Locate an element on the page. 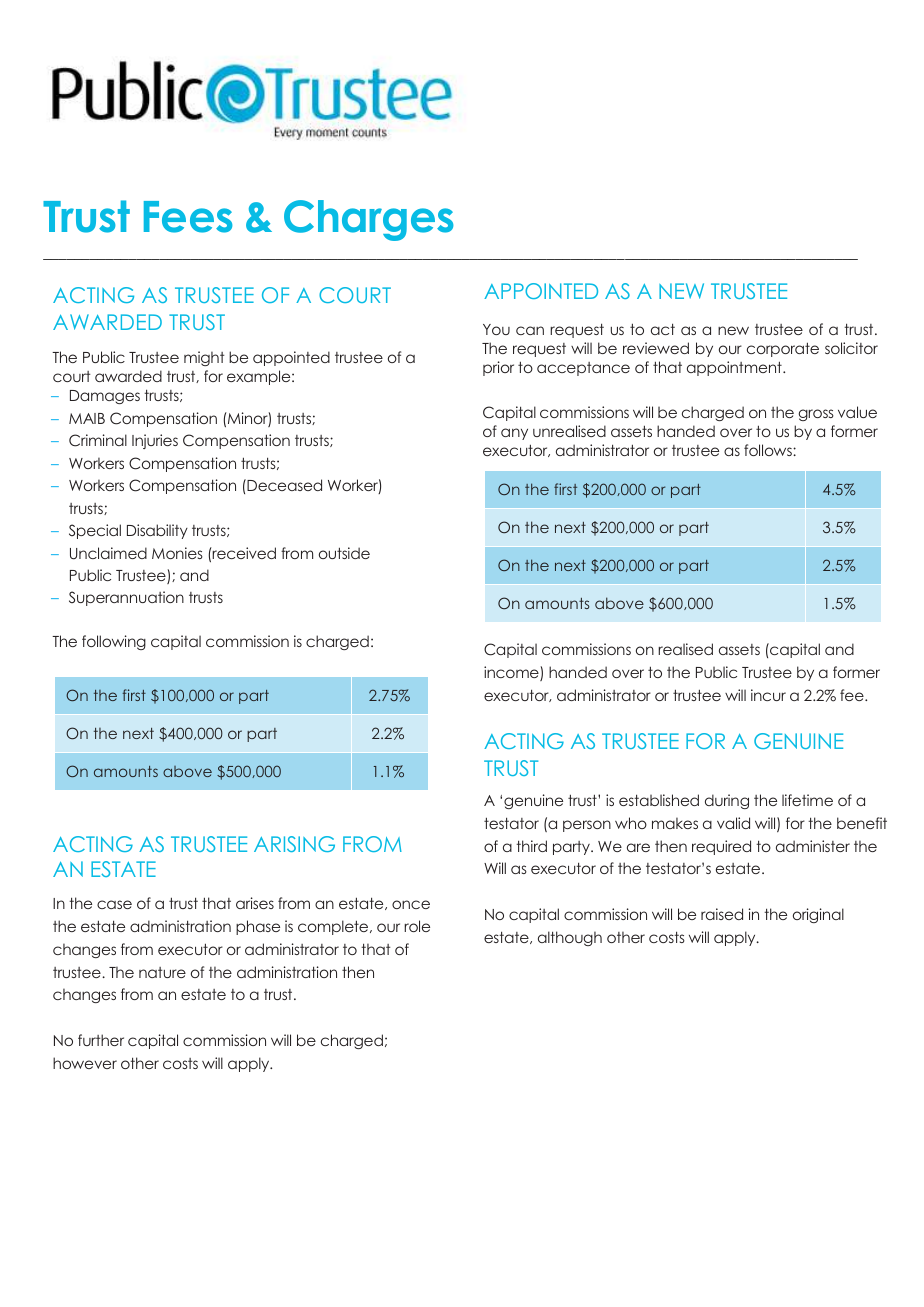 The image size is (924, 1307). any is located at coordinates (514, 434).
